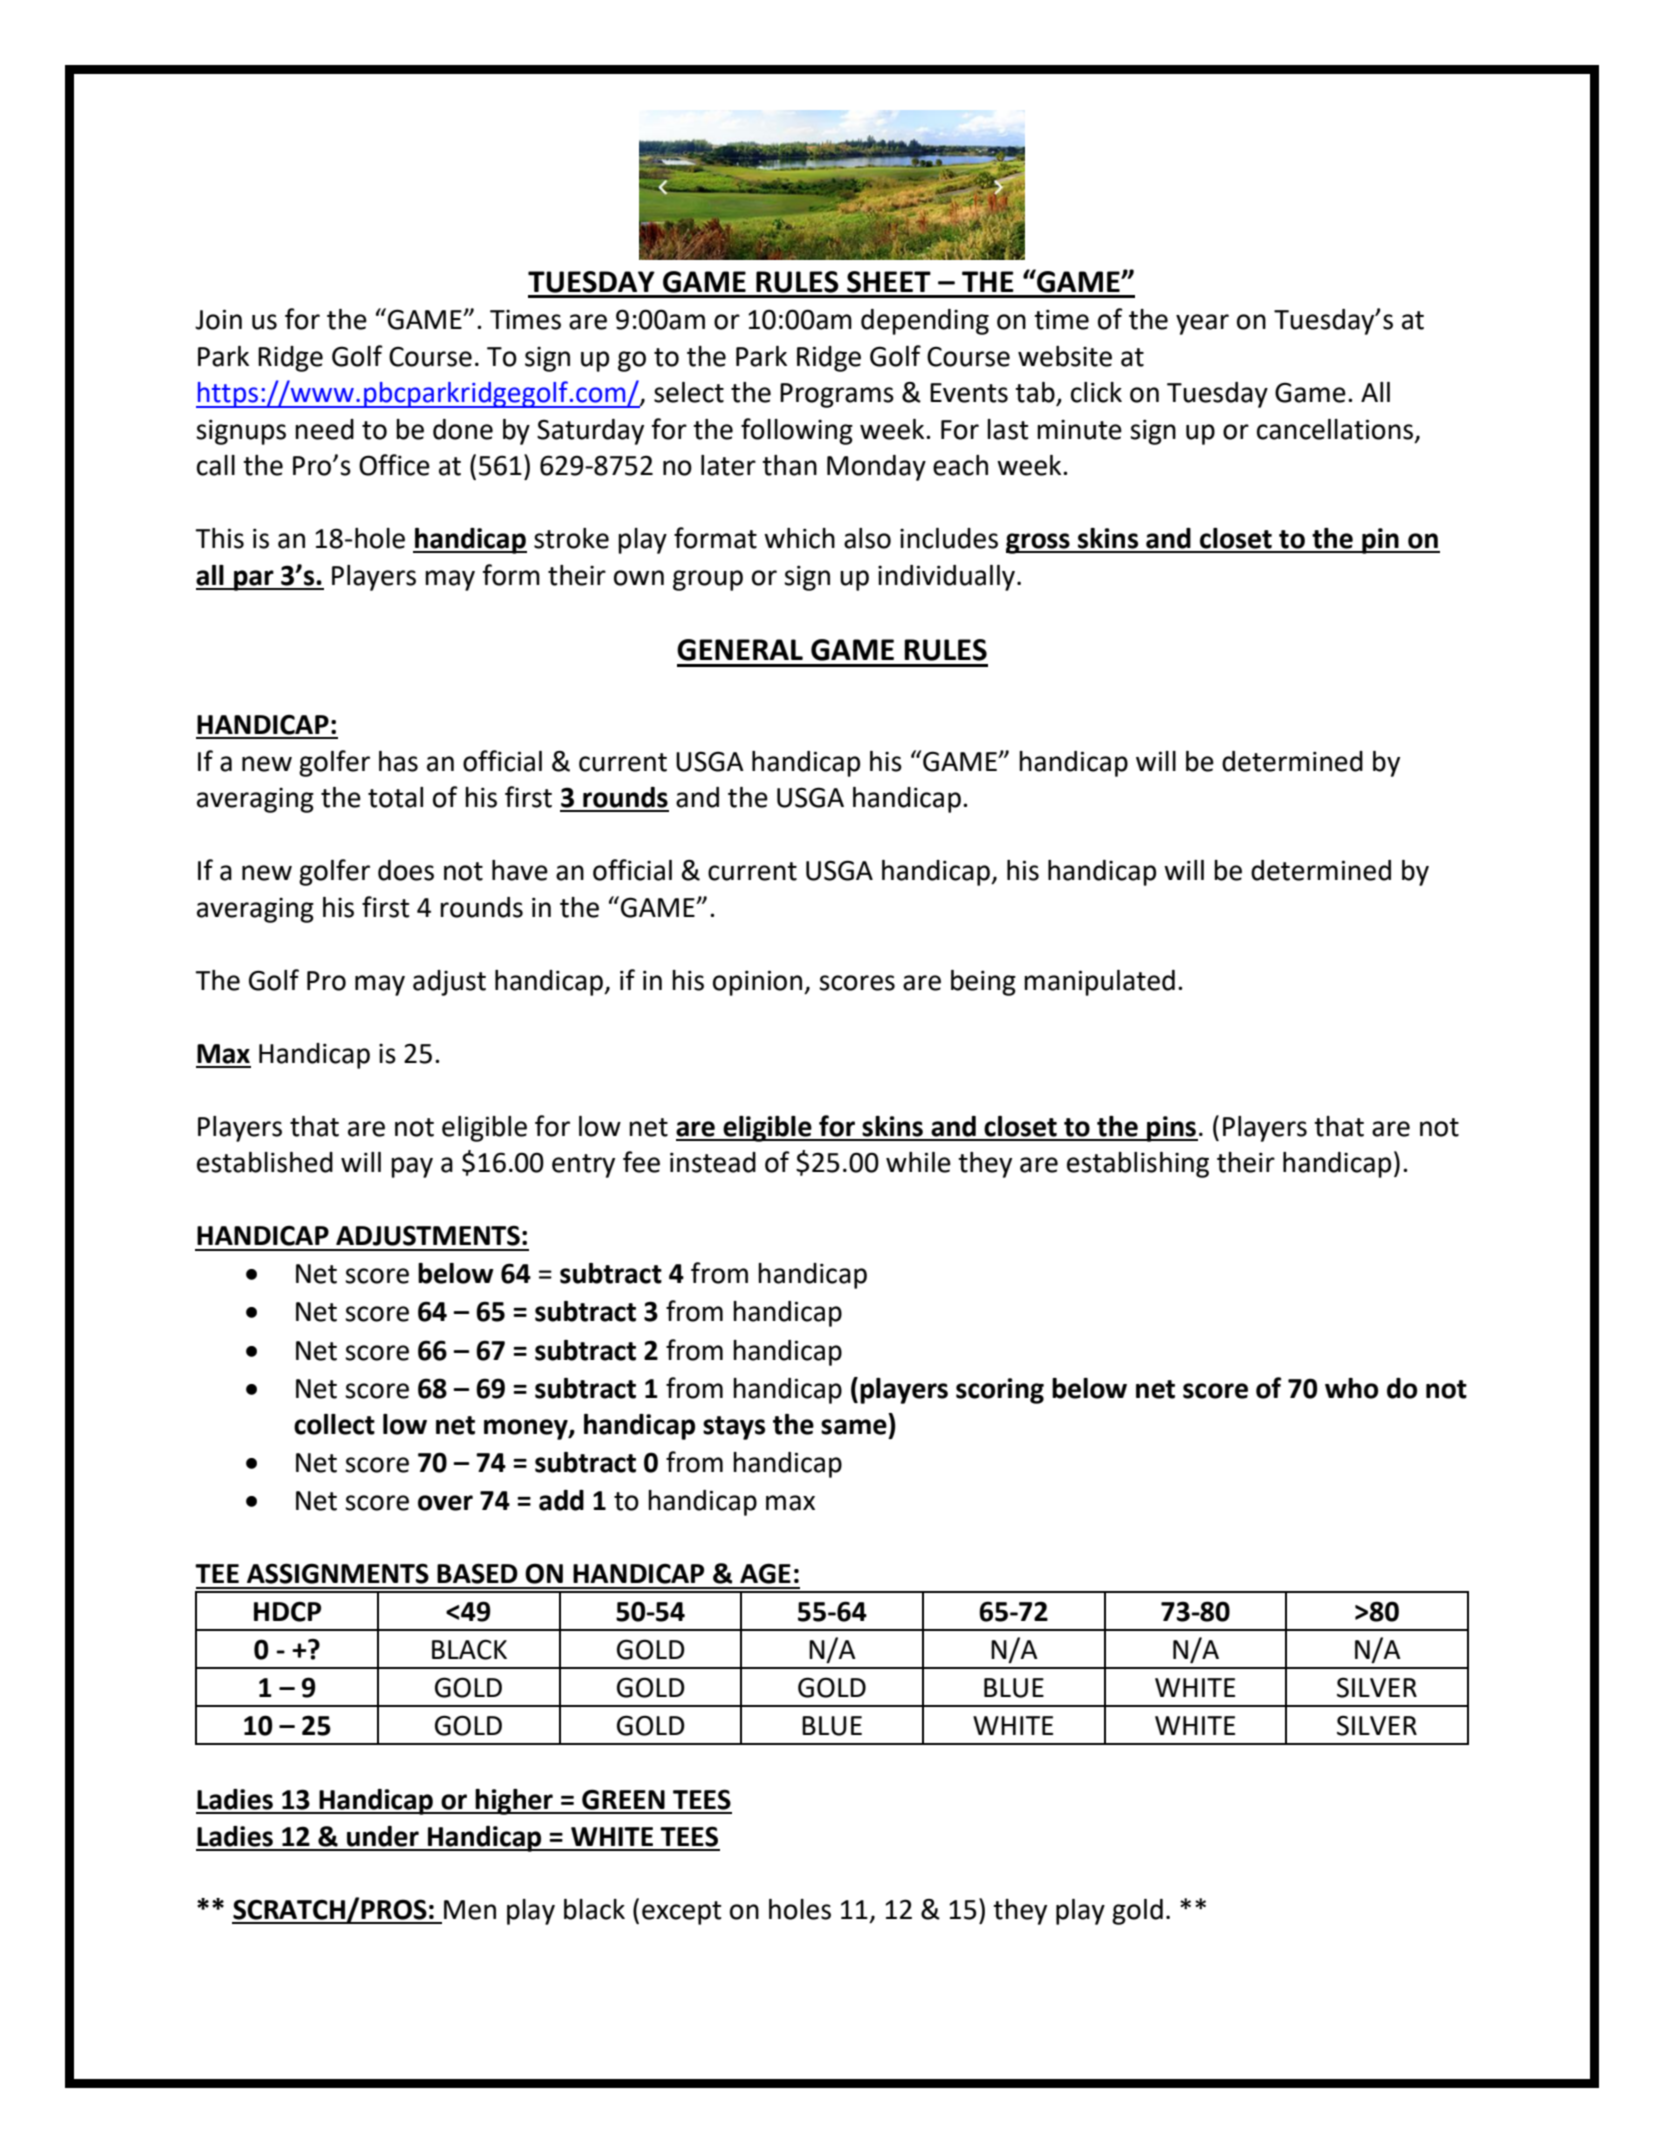 This screenshot has height=2153, width=1664. Describe the element at coordinates (837, 395) in the screenshot. I see `Programs` at that location.
